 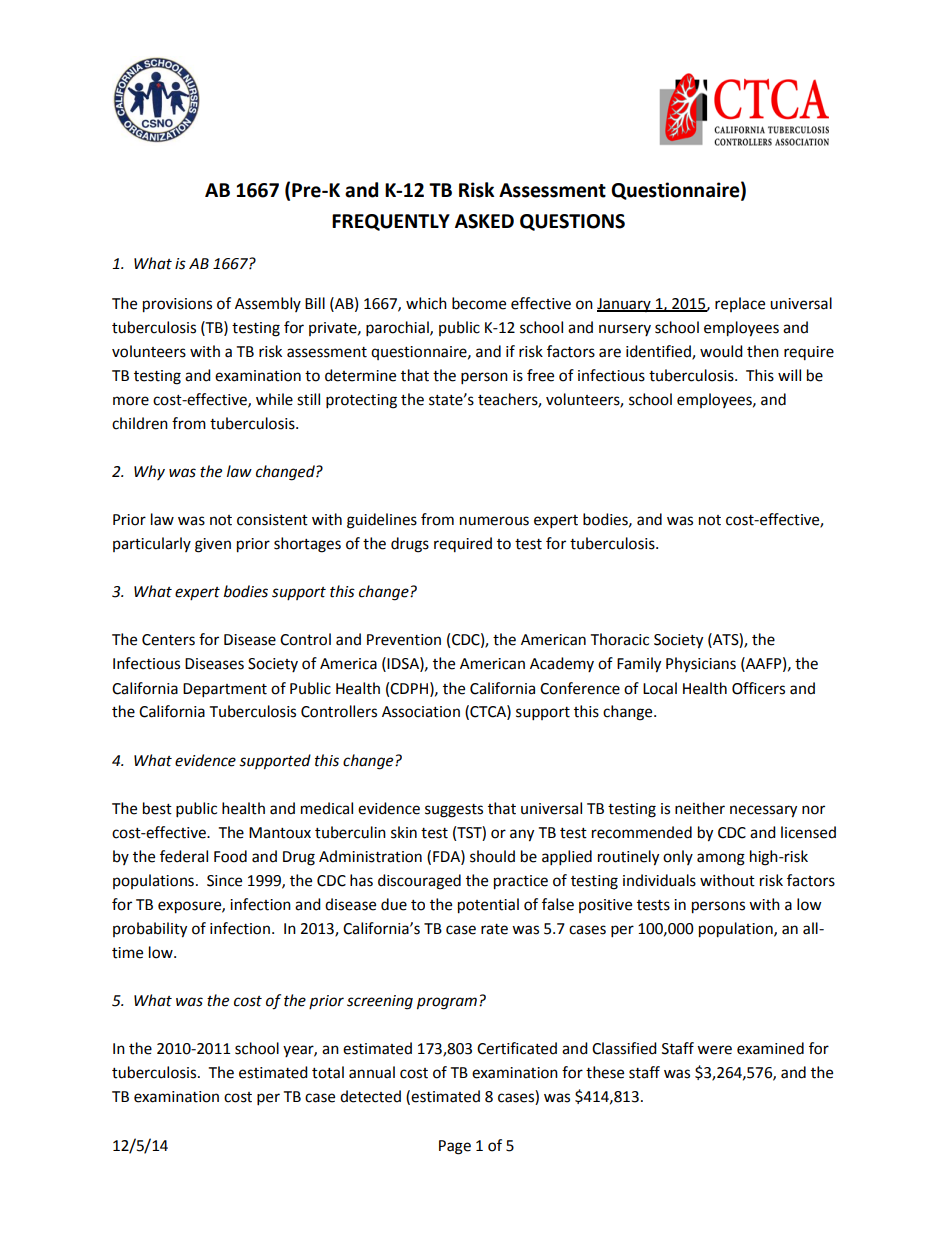 What do you see at coordinates (177, 305) in the screenshot?
I see `provisions` at bounding box center [177, 305].
